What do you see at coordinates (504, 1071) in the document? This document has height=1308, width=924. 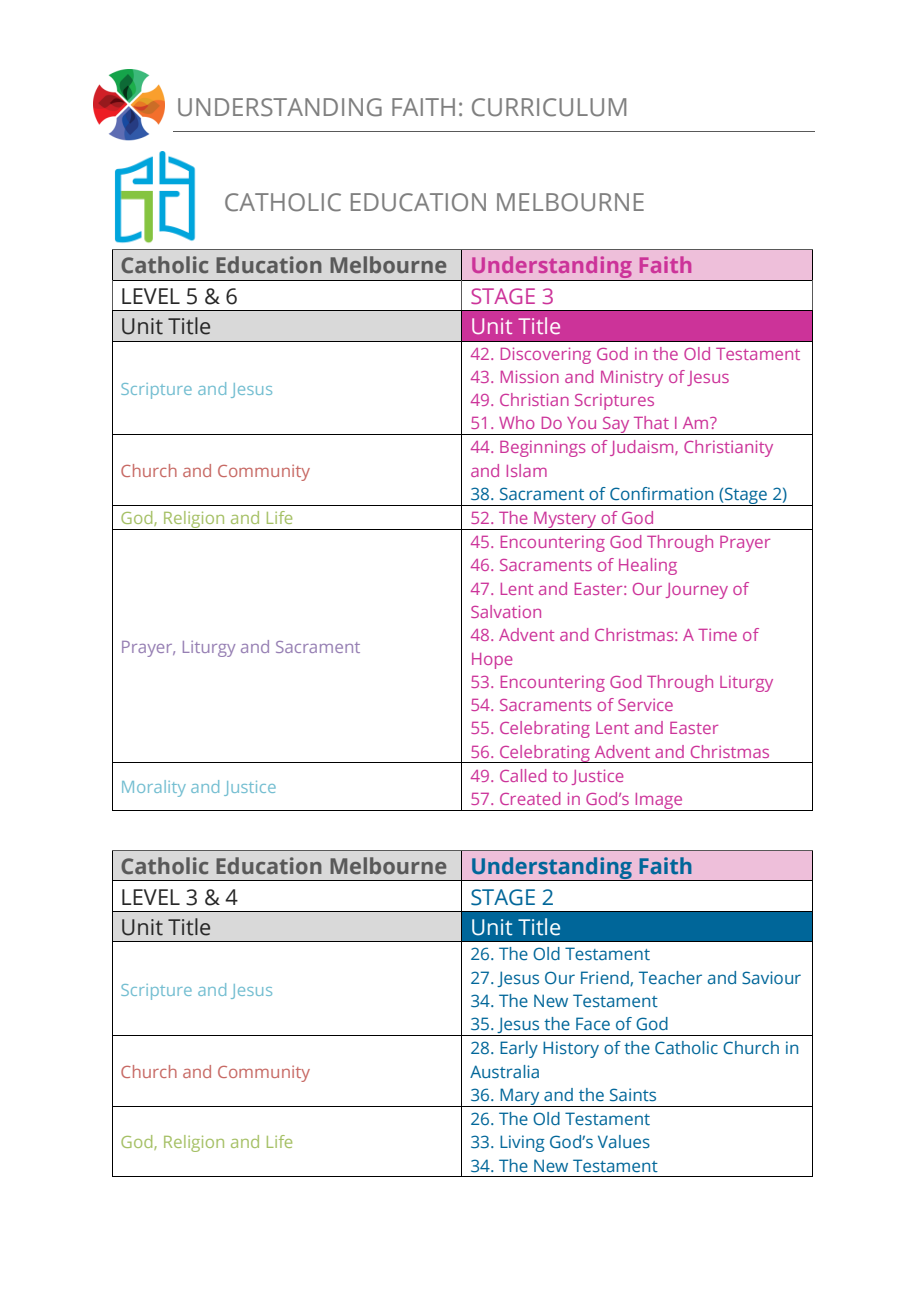 I see `Australia` at bounding box center [504, 1071].
